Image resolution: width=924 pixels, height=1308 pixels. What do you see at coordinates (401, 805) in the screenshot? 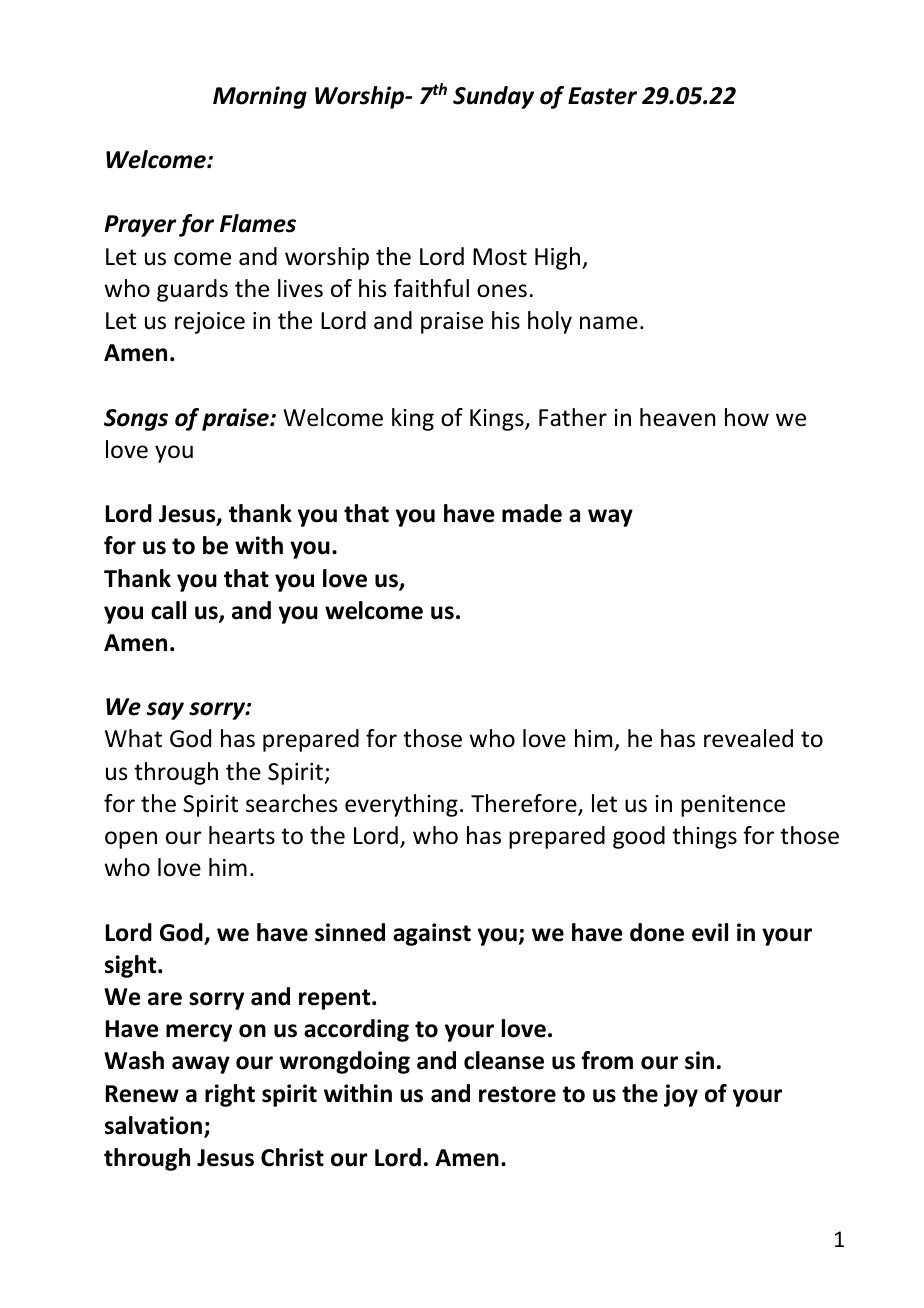
I see `everything` at bounding box center [401, 805].
